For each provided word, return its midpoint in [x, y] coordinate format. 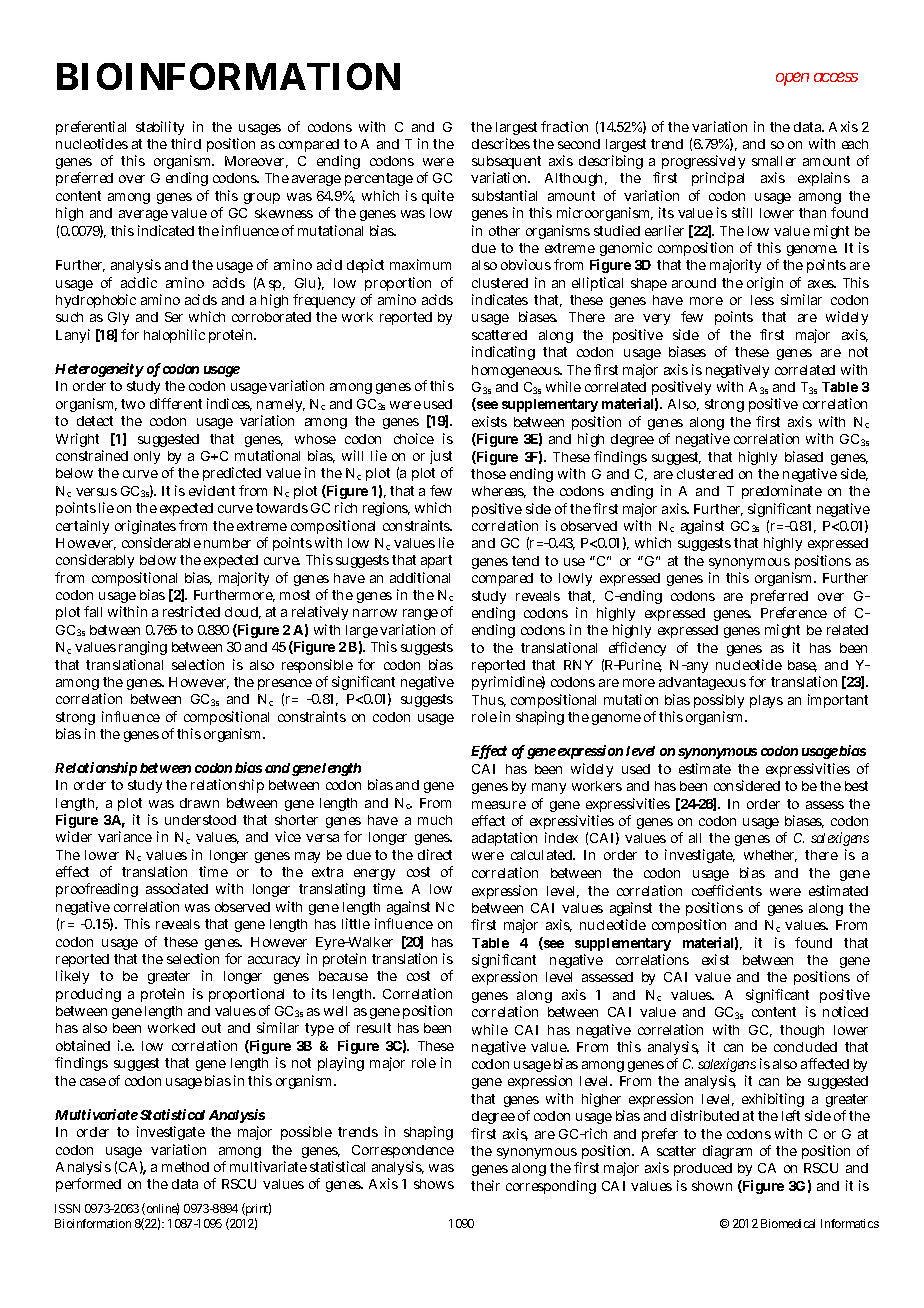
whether [770, 856]
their [485, 1185]
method [185, 1167]
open [792, 79]
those [488, 474]
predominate [782, 492]
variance [125, 836]
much [435, 820]
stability [160, 128]
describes [501, 143]
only [147, 457]
